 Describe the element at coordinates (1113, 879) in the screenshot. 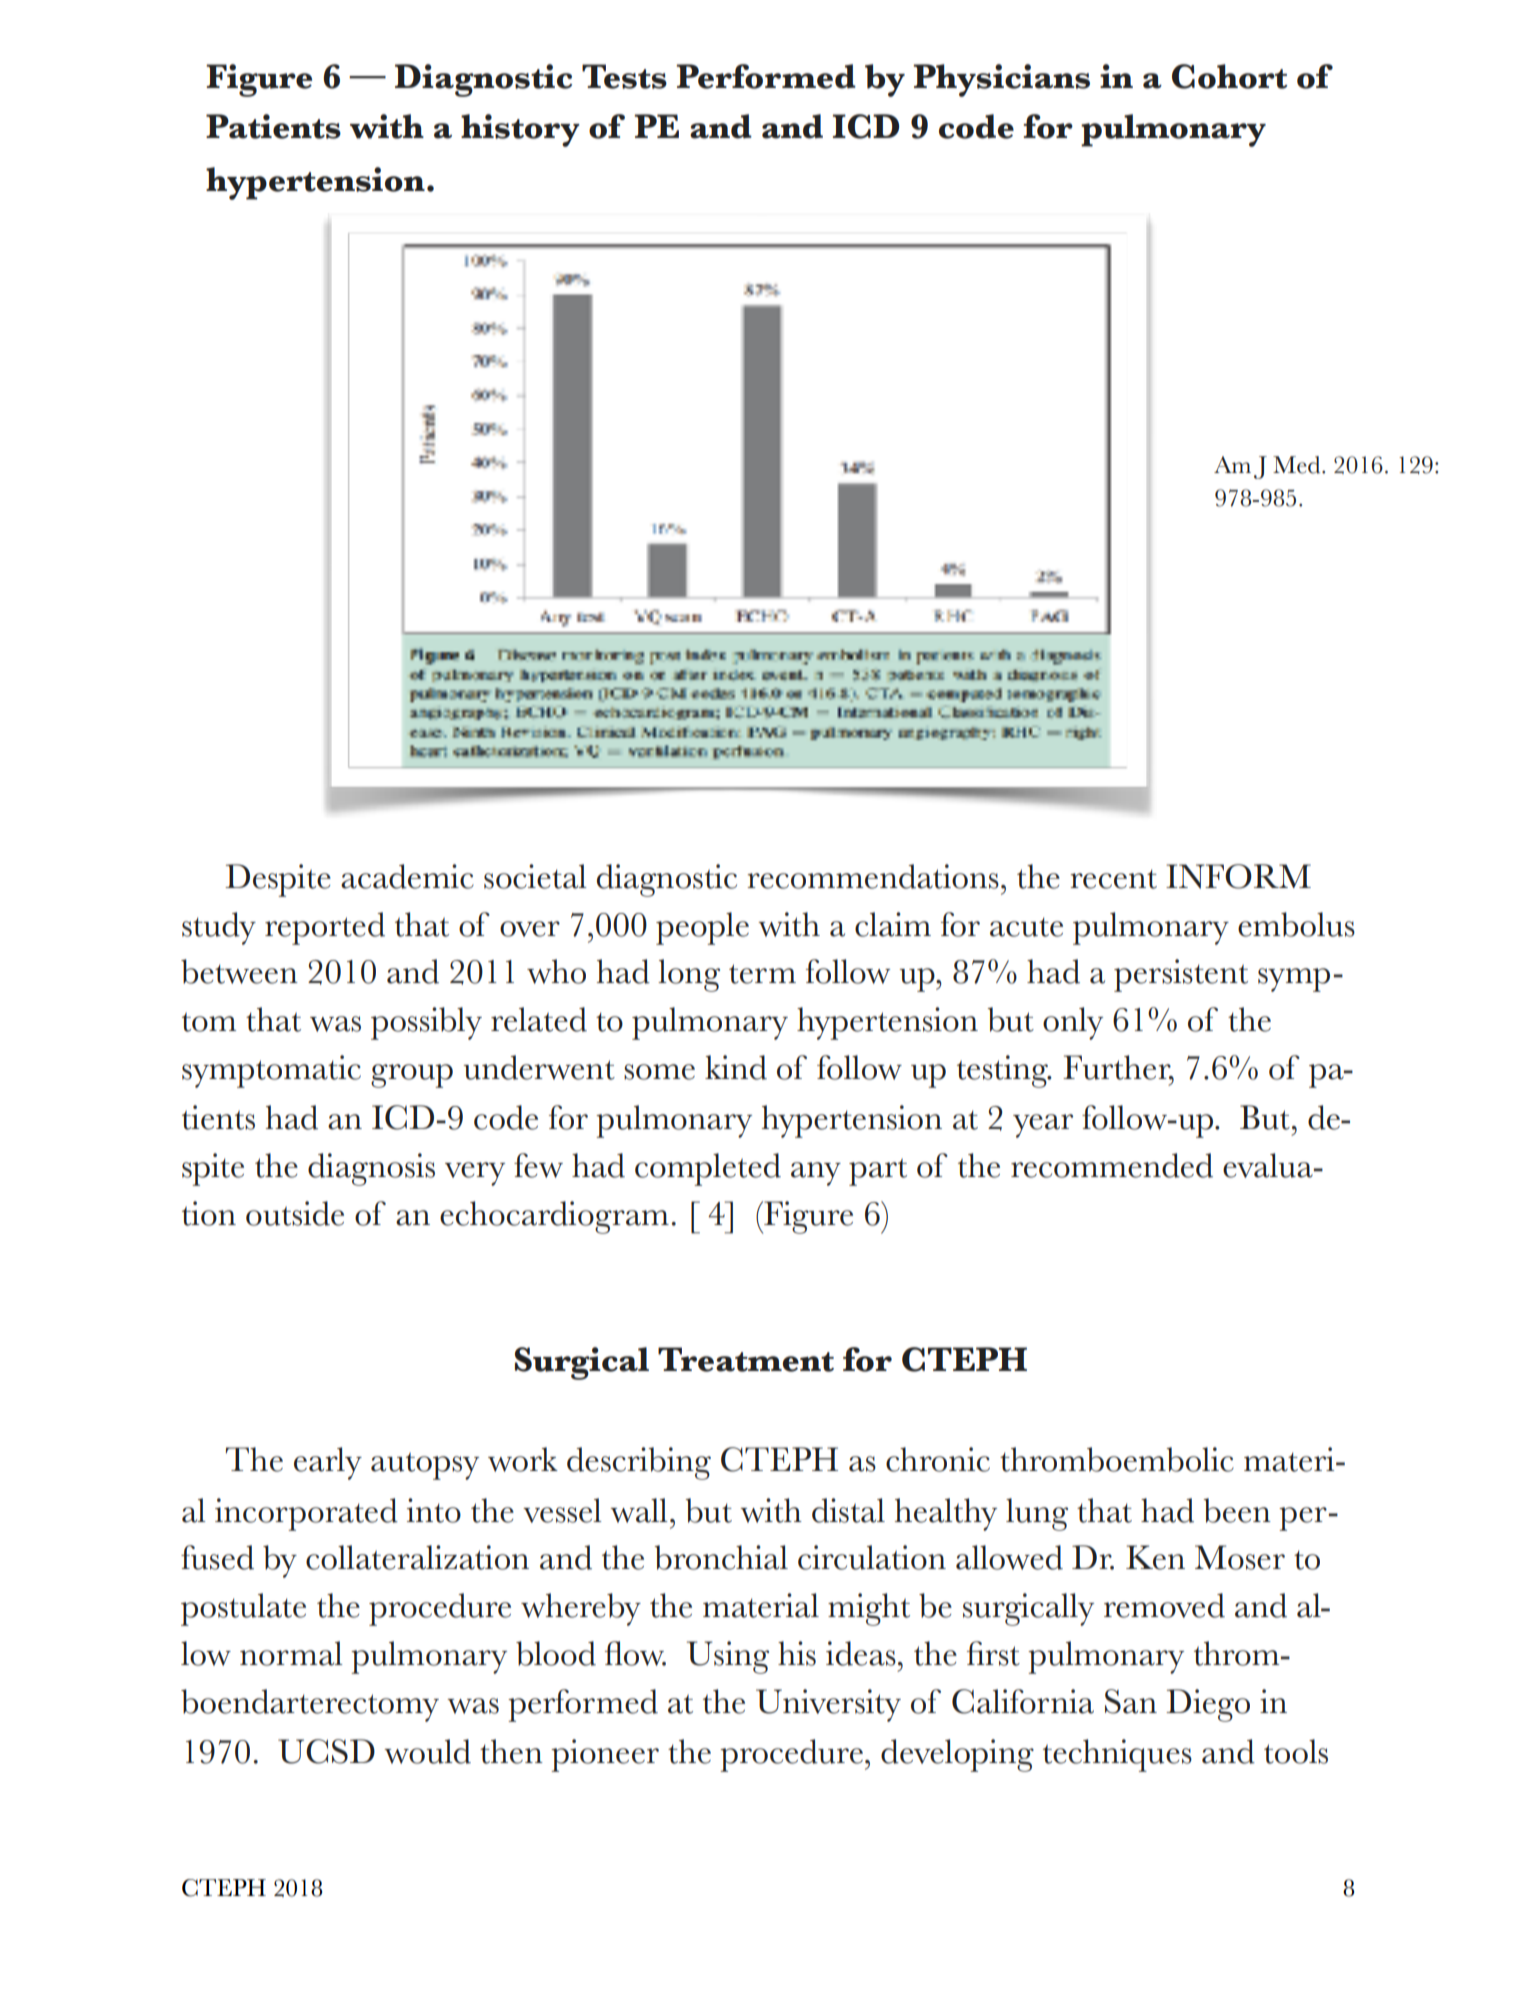

I see `recent` at that location.
